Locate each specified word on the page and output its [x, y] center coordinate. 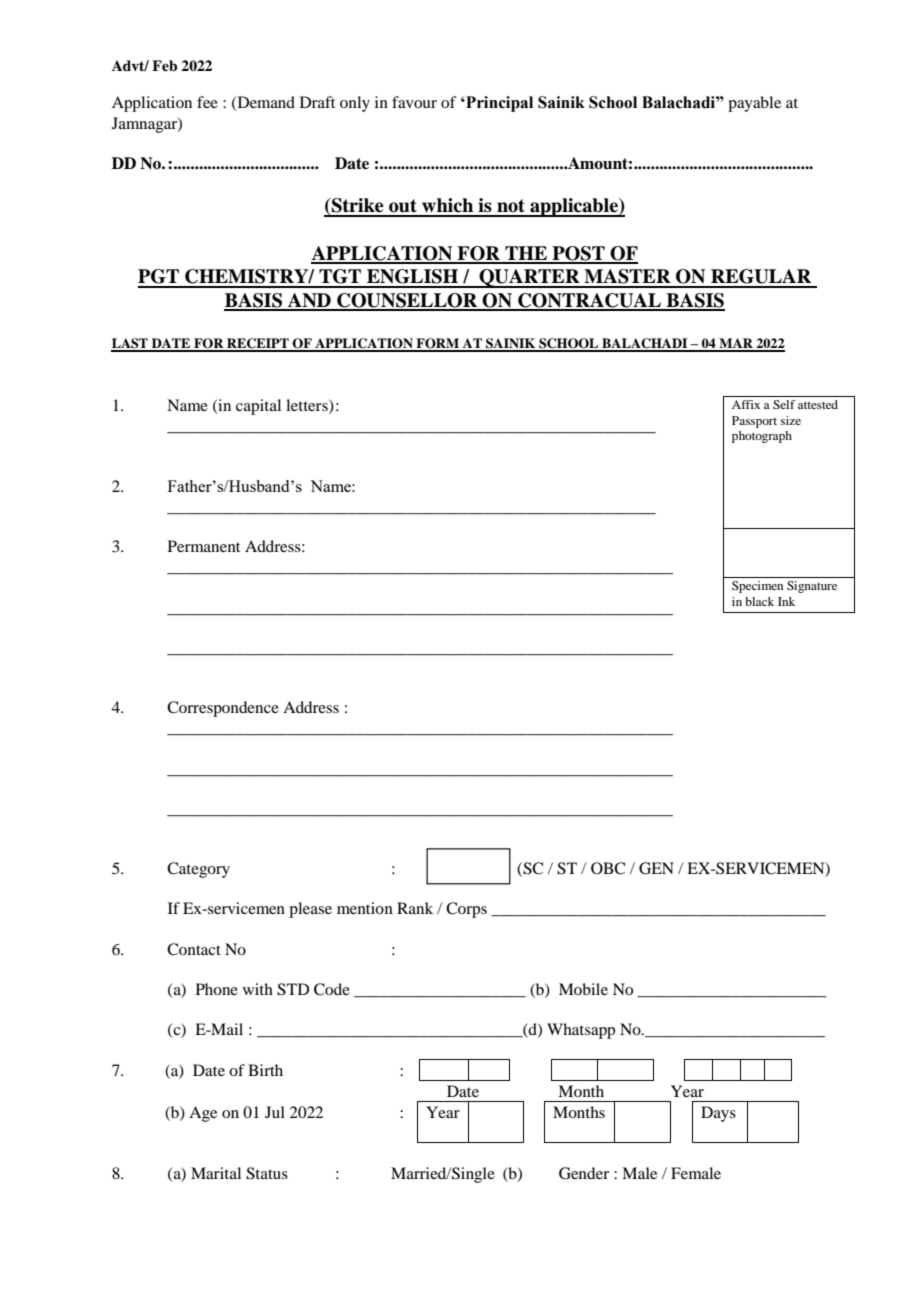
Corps [466, 910]
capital [258, 407]
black [759, 601]
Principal [498, 104]
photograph [762, 437]
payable [754, 104]
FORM [437, 344]
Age [203, 1114]
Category [198, 870]
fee [207, 102]
